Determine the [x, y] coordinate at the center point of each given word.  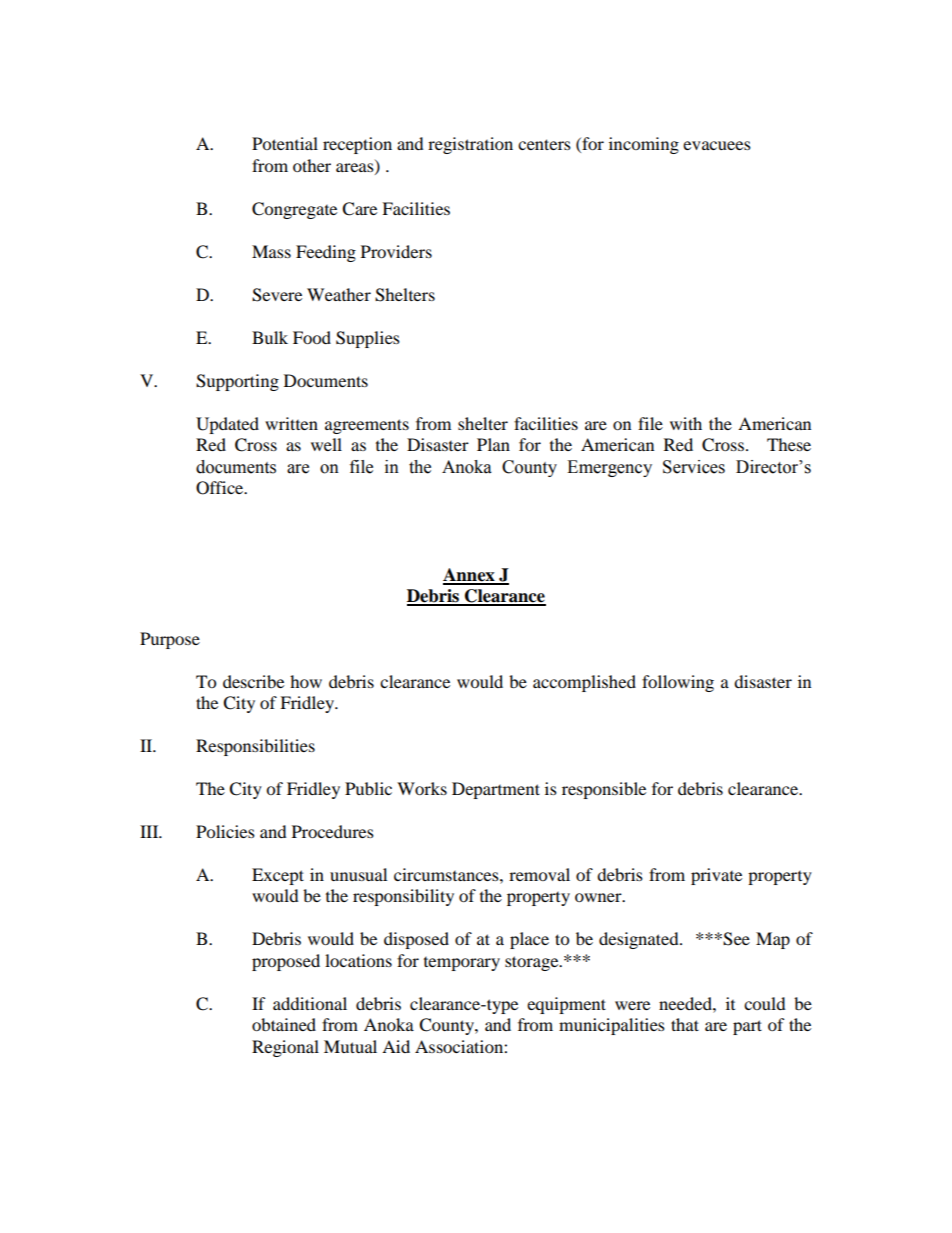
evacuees [717, 145]
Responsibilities [255, 747]
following [678, 683]
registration [470, 145]
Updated [227, 425]
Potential [285, 143]
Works [422, 788]
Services [694, 467]
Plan [493, 444]
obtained [284, 1024]
